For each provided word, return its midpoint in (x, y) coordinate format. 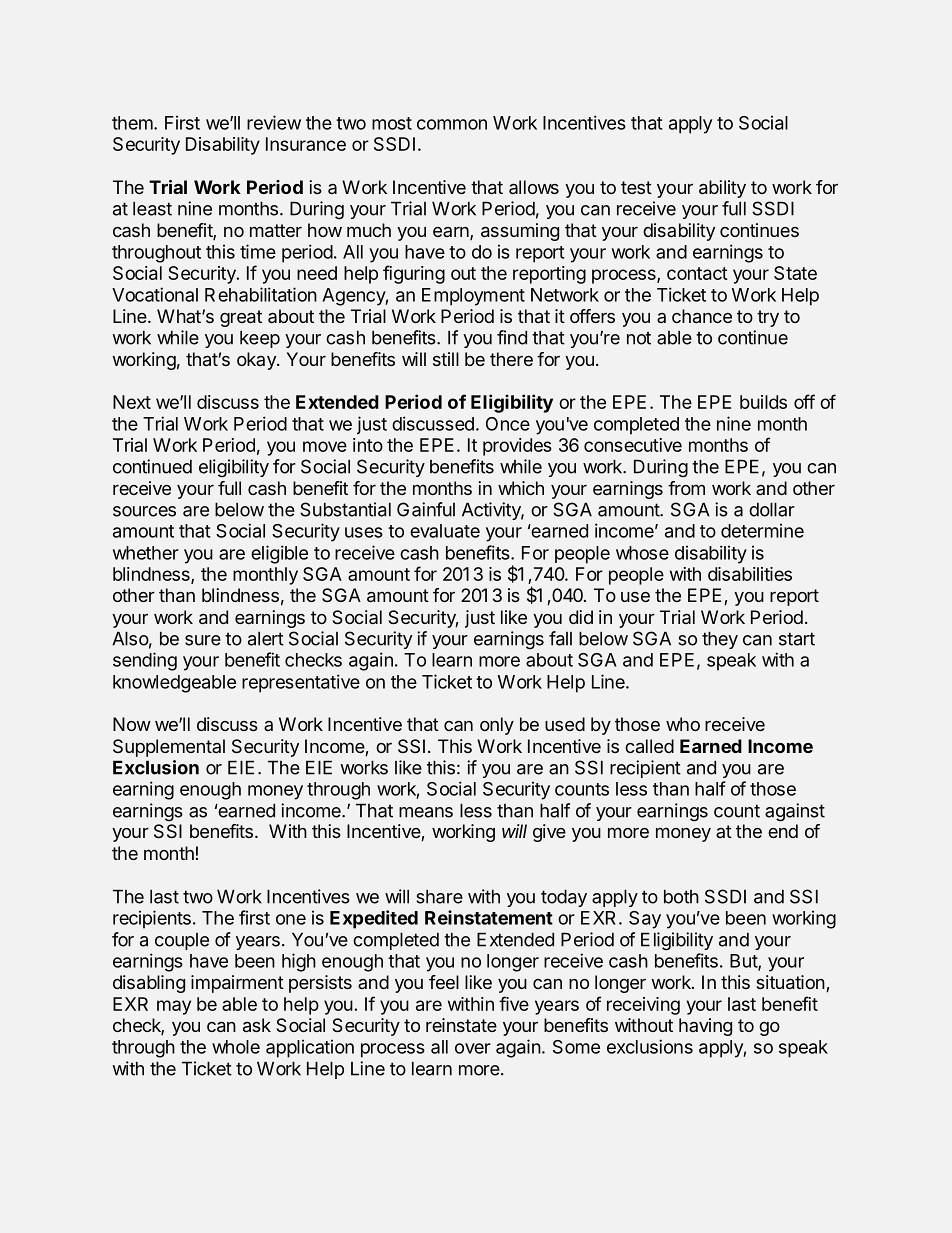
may (174, 1007)
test (636, 187)
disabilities (750, 574)
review (274, 122)
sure (203, 640)
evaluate (445, 531)
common (452, 124)
